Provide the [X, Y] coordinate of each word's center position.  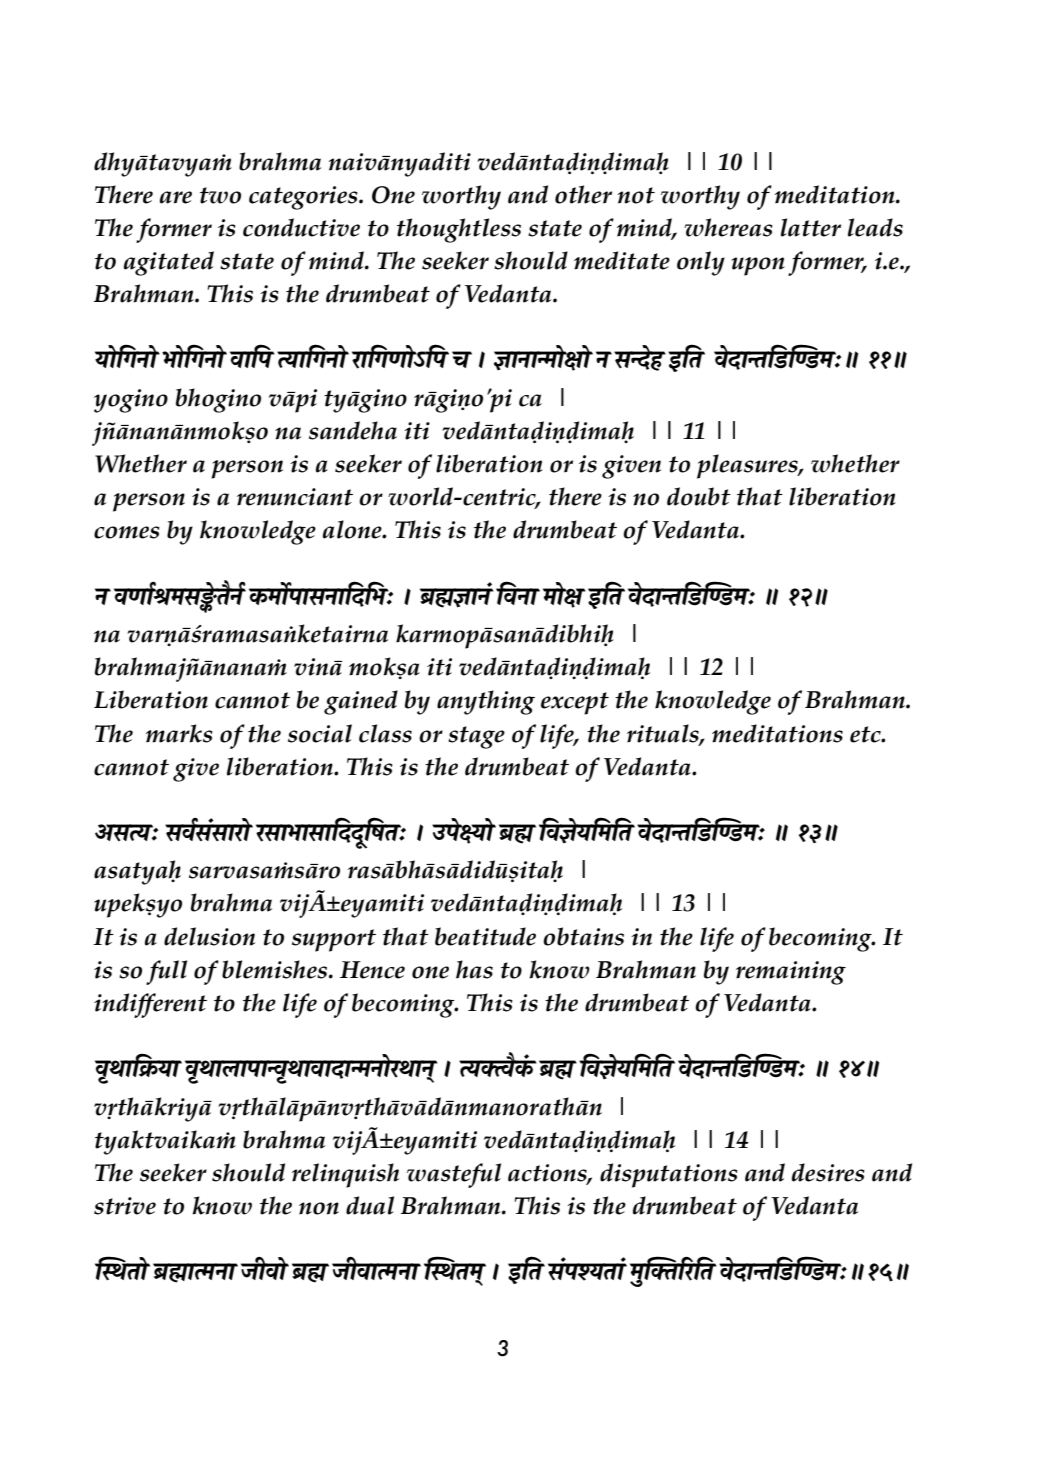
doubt [699, 496]
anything [486, 702]
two [220, 195]
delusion [209, 936]
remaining [791, 973]
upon [758, 266]
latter [811, 227]
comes [127, 532]
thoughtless [459, 230]
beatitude [485, 936]
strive [125, 1206]
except [575, 703]
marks [179, 733]
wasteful [454, 1175]
